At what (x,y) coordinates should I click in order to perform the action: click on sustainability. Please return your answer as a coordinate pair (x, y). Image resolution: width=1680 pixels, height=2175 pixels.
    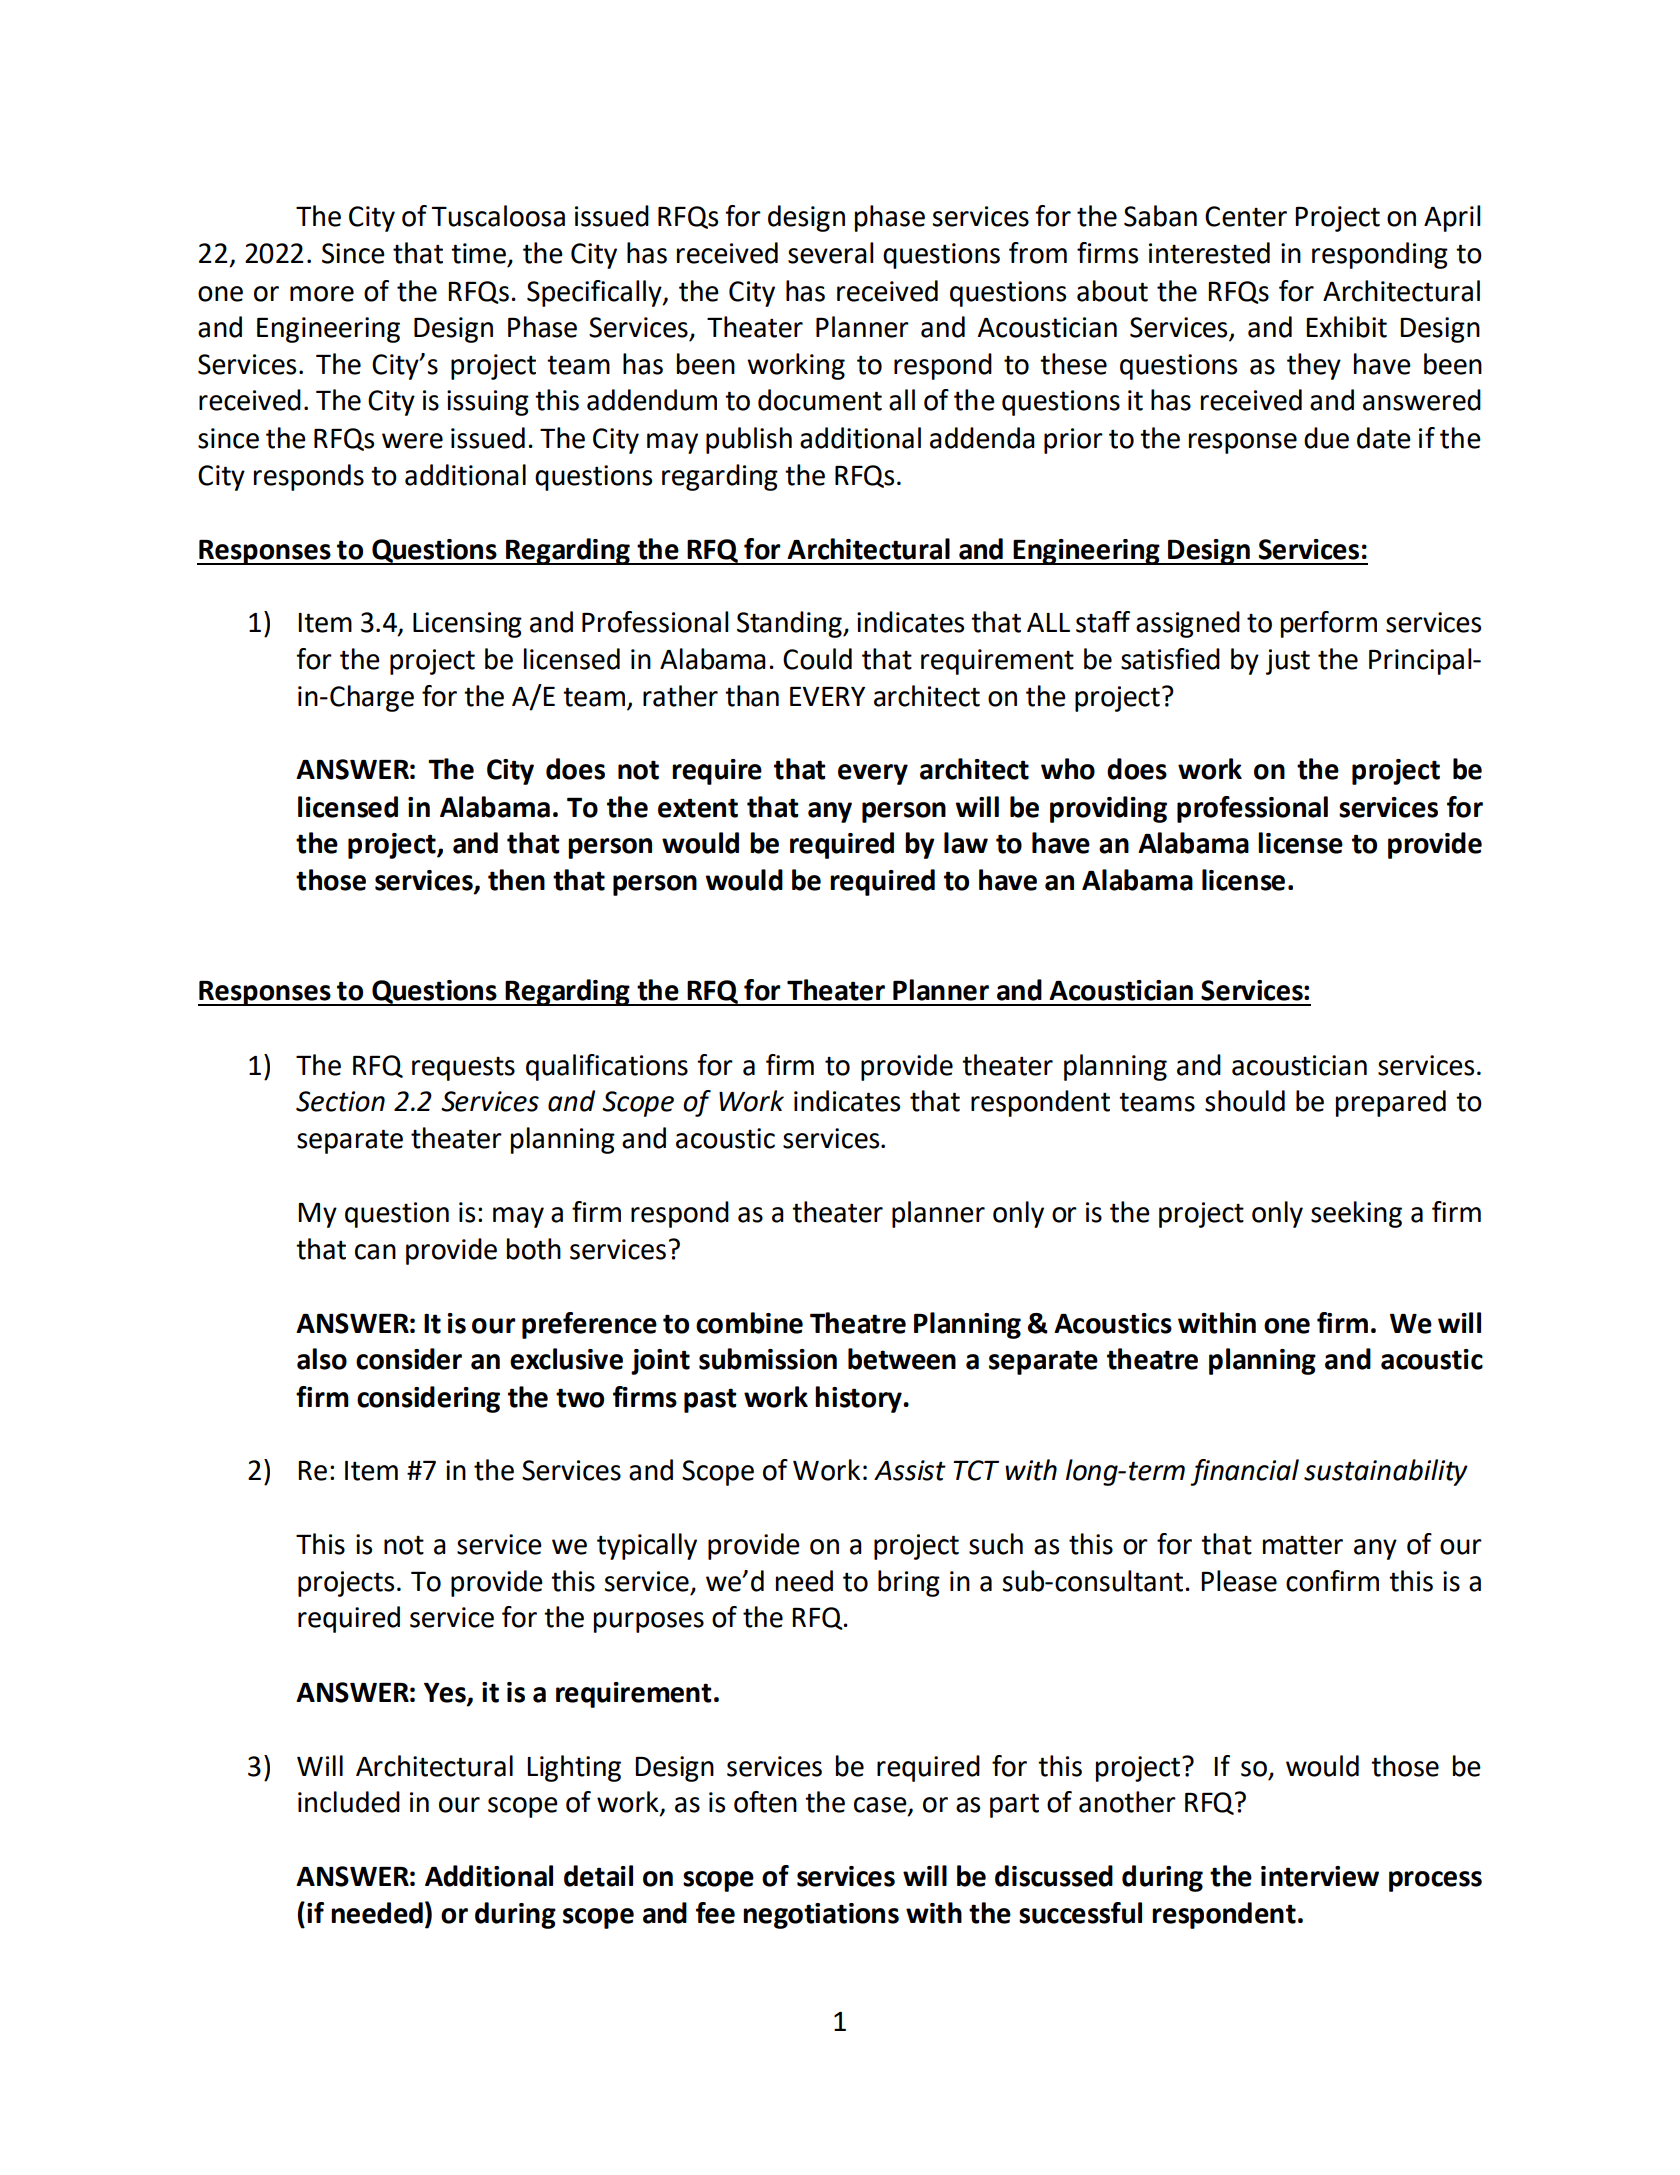
    Looking at the image, I should click on (1386, 1472).
